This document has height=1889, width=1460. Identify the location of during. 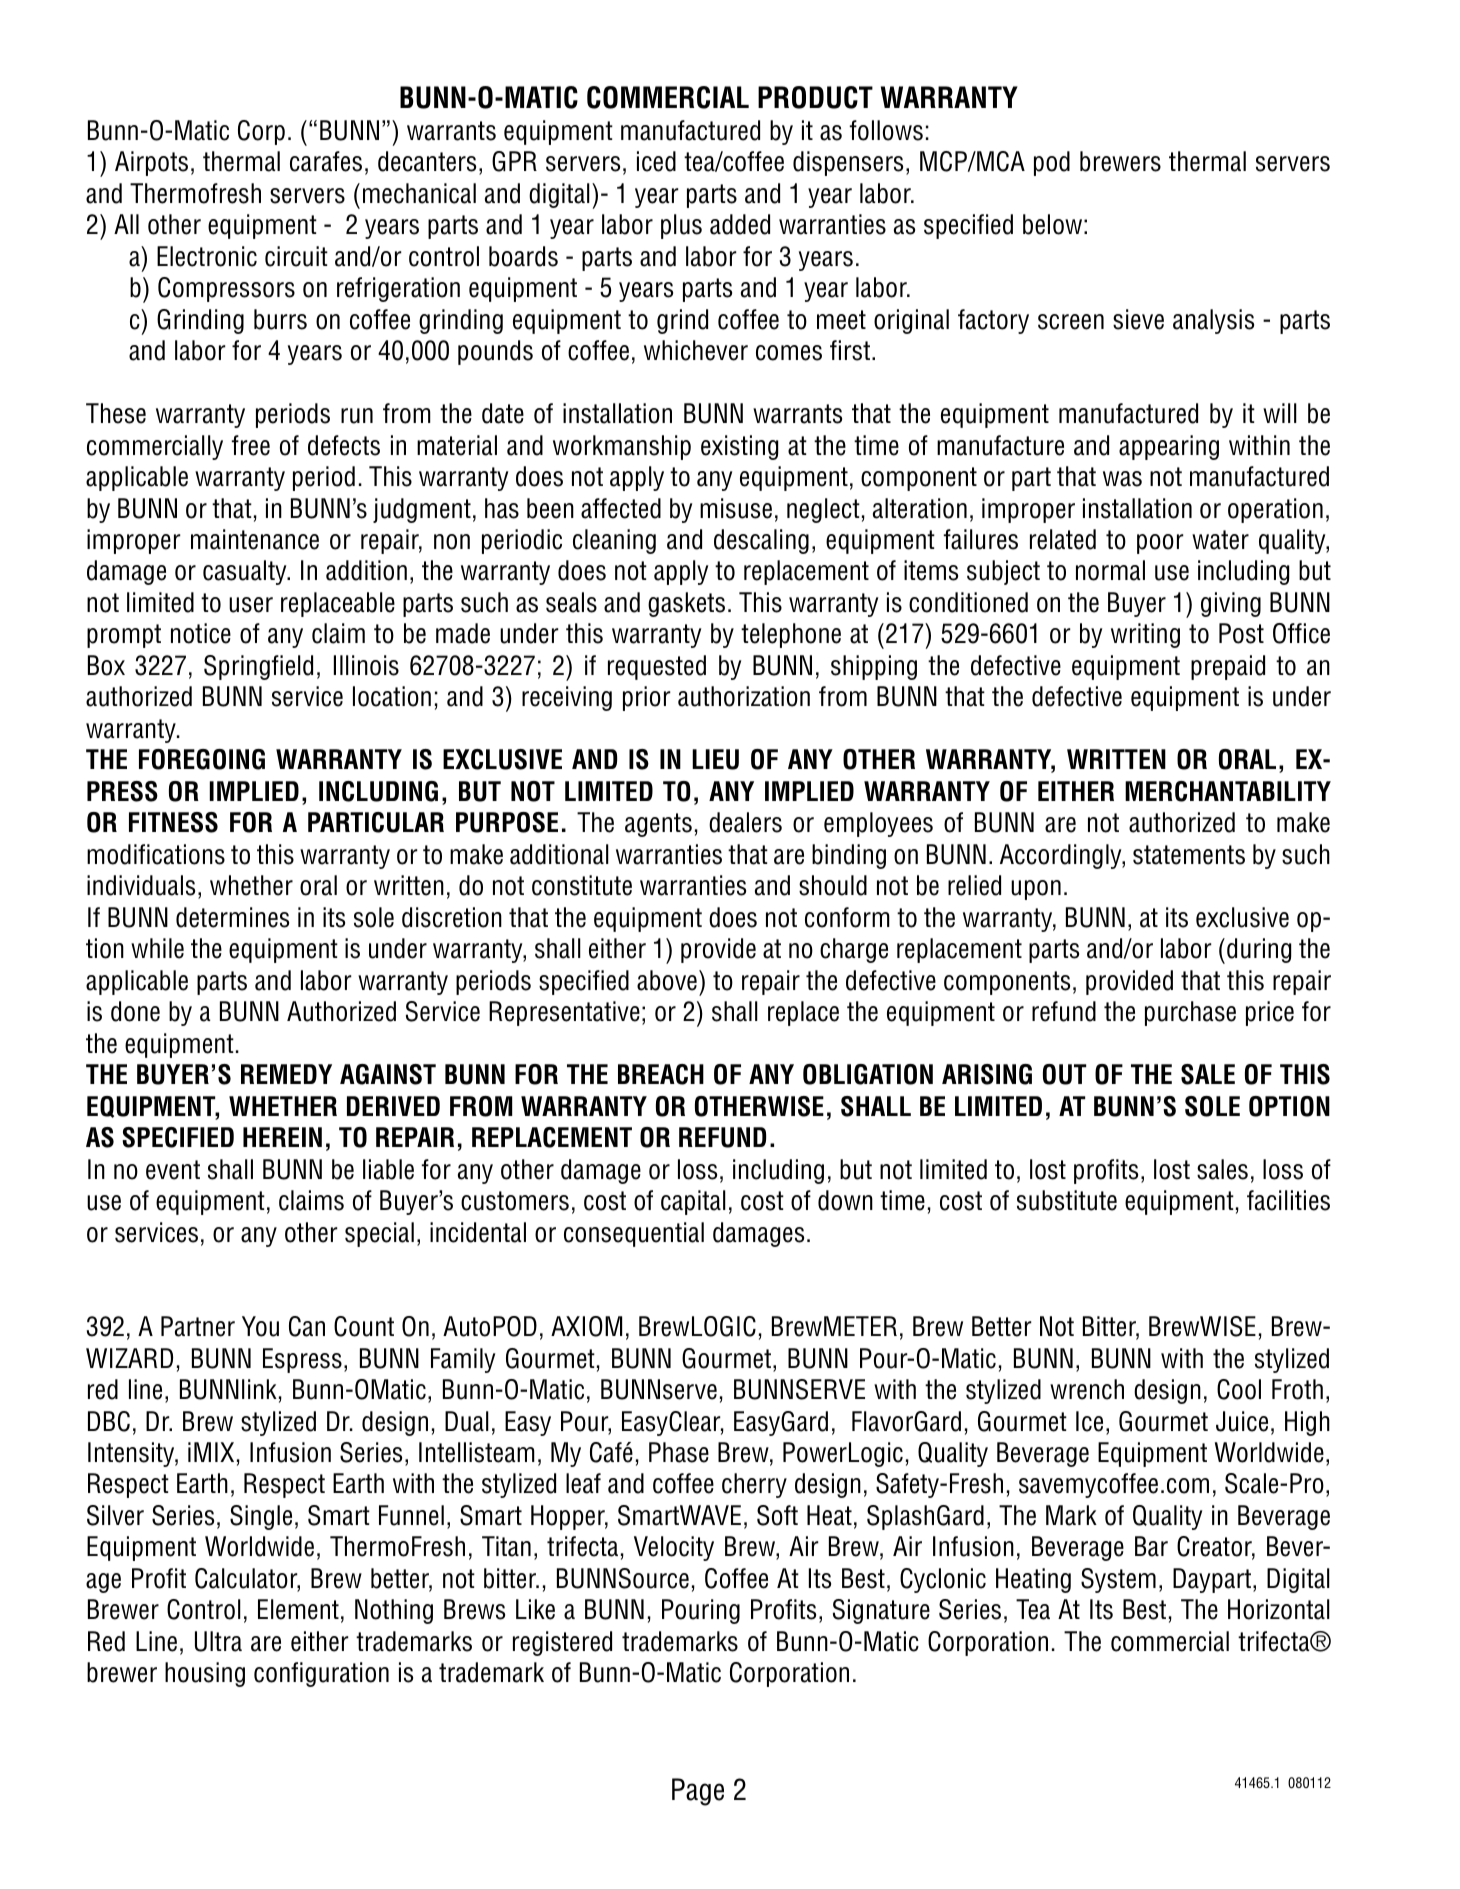
(1259, 950).
